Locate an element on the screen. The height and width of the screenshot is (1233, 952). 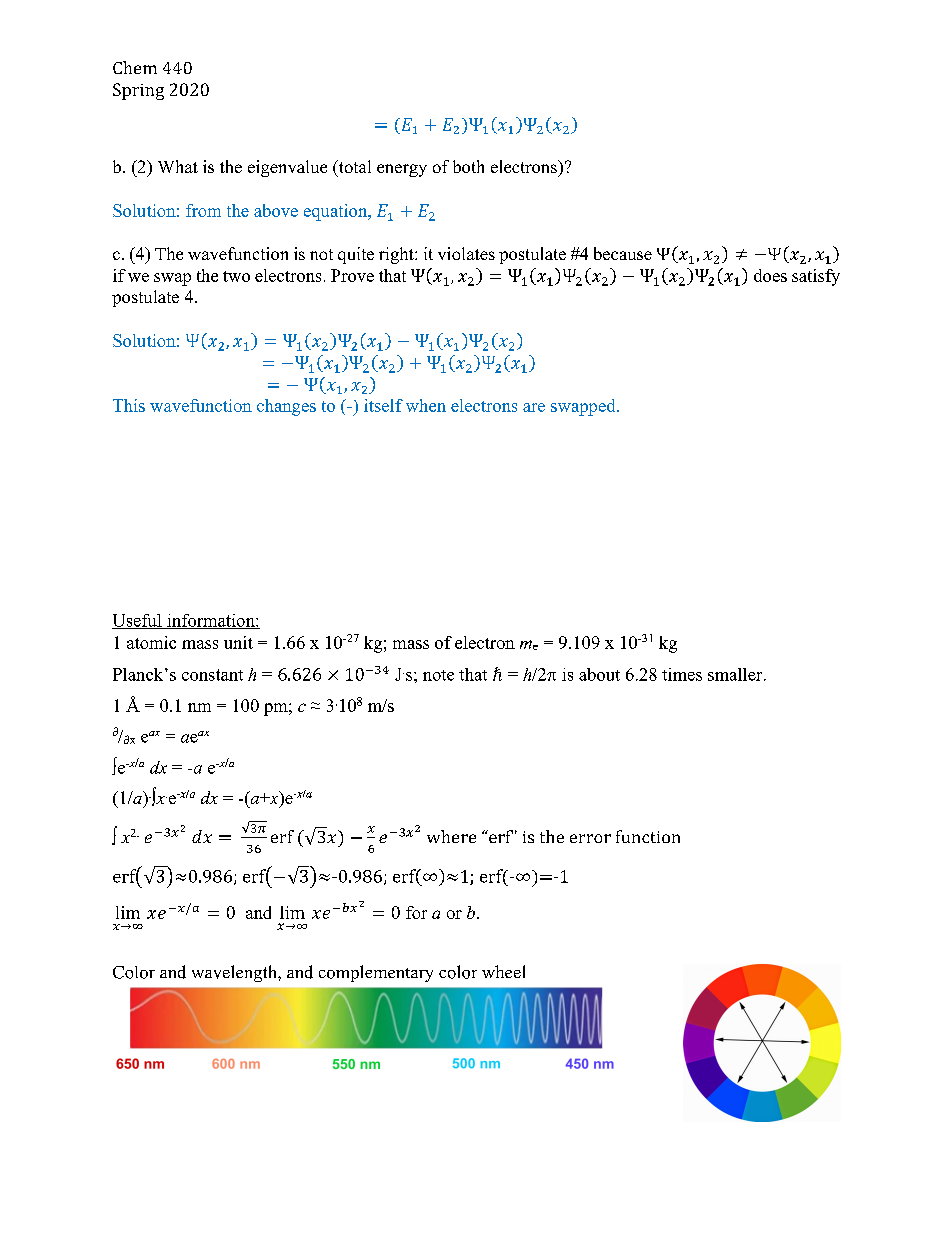
violates is located at coordinates (466, 253).
